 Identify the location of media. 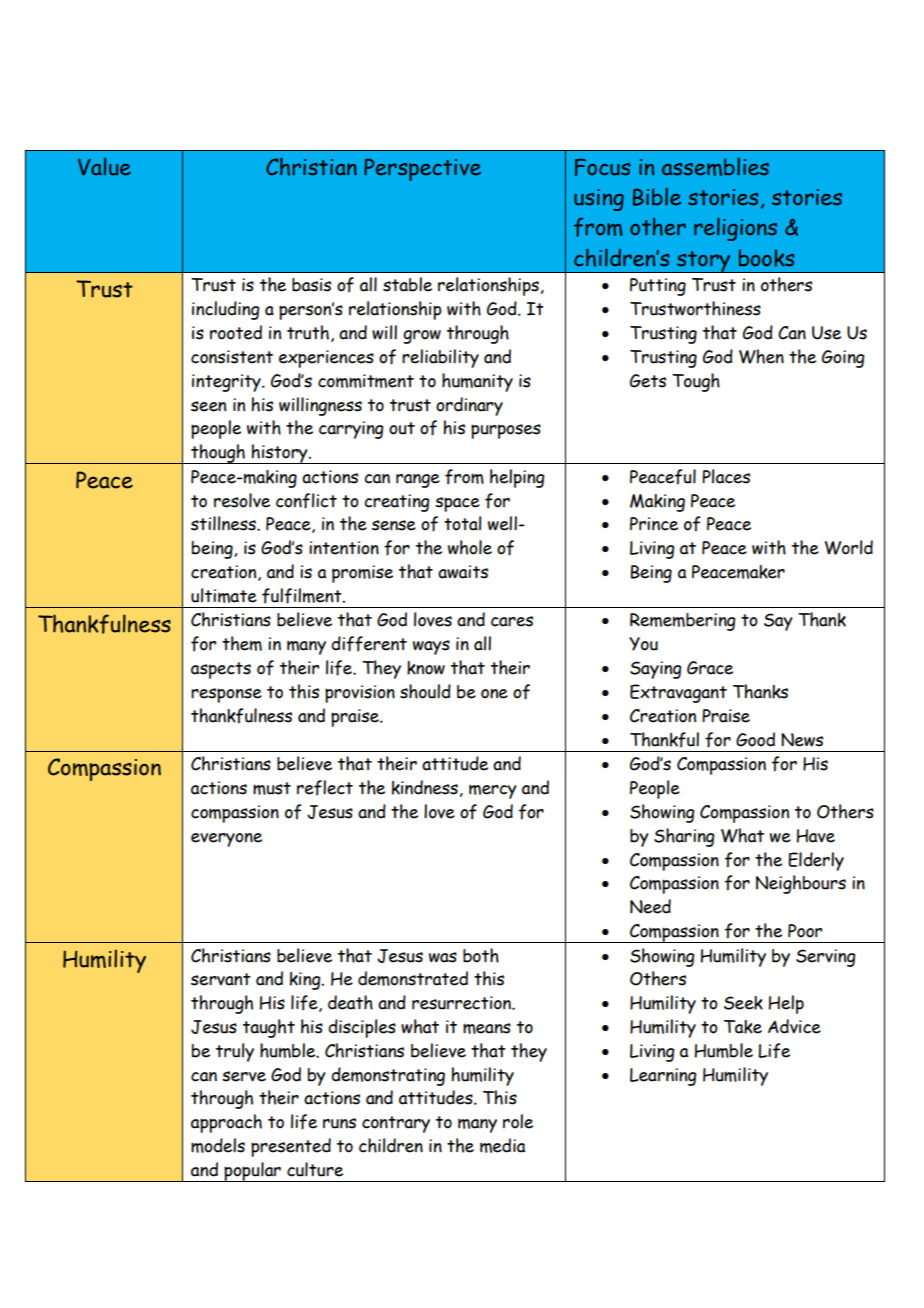
(502, 1145).
